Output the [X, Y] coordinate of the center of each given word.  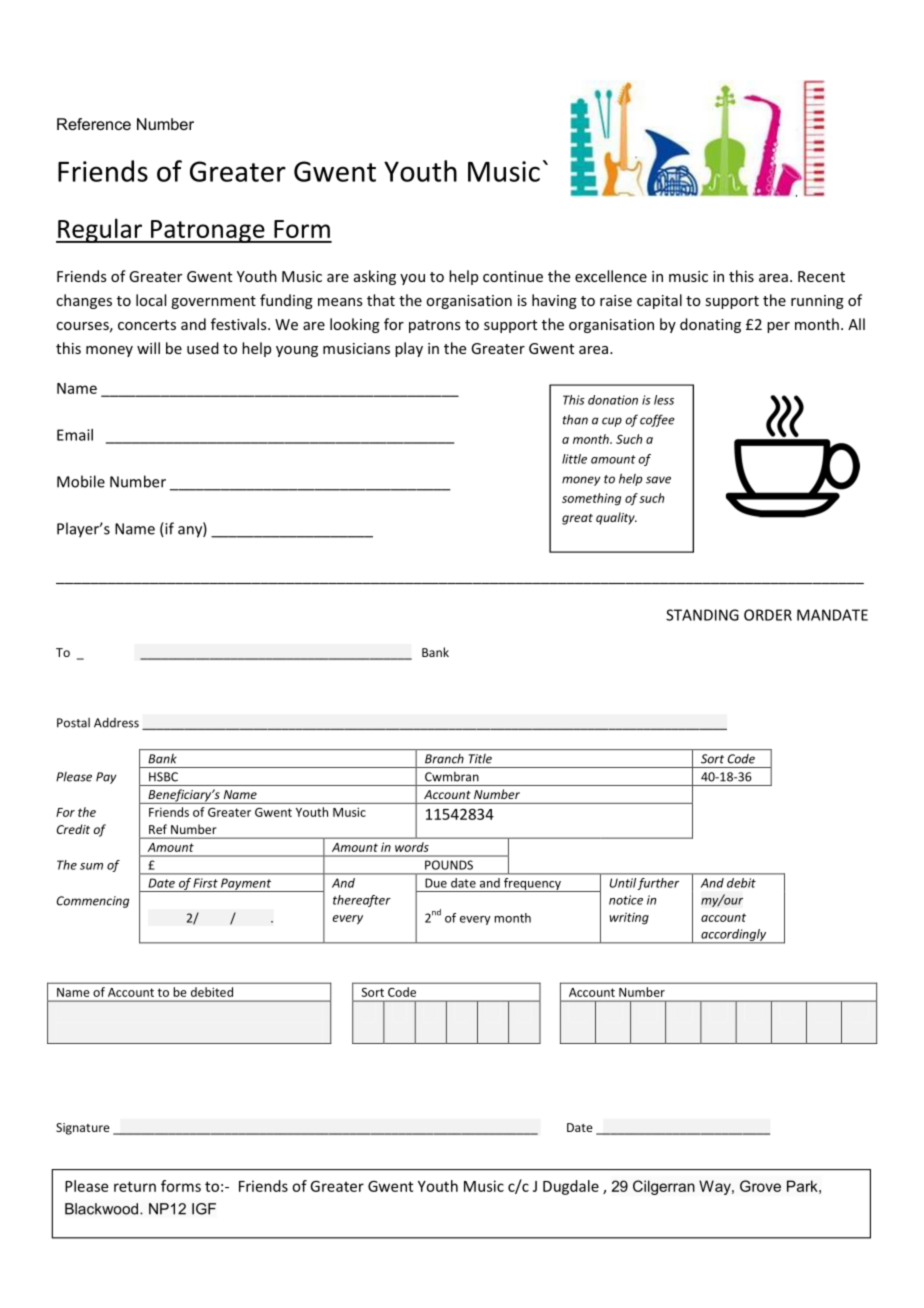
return [135, 1186]
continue [513, 276]
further [658, 884]
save [658, 480]
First [206, 883]
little [574, 459]
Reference [94, 124]
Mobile [81, 481]
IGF [204, 1209]
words [411, 847]
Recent [821, 276]
